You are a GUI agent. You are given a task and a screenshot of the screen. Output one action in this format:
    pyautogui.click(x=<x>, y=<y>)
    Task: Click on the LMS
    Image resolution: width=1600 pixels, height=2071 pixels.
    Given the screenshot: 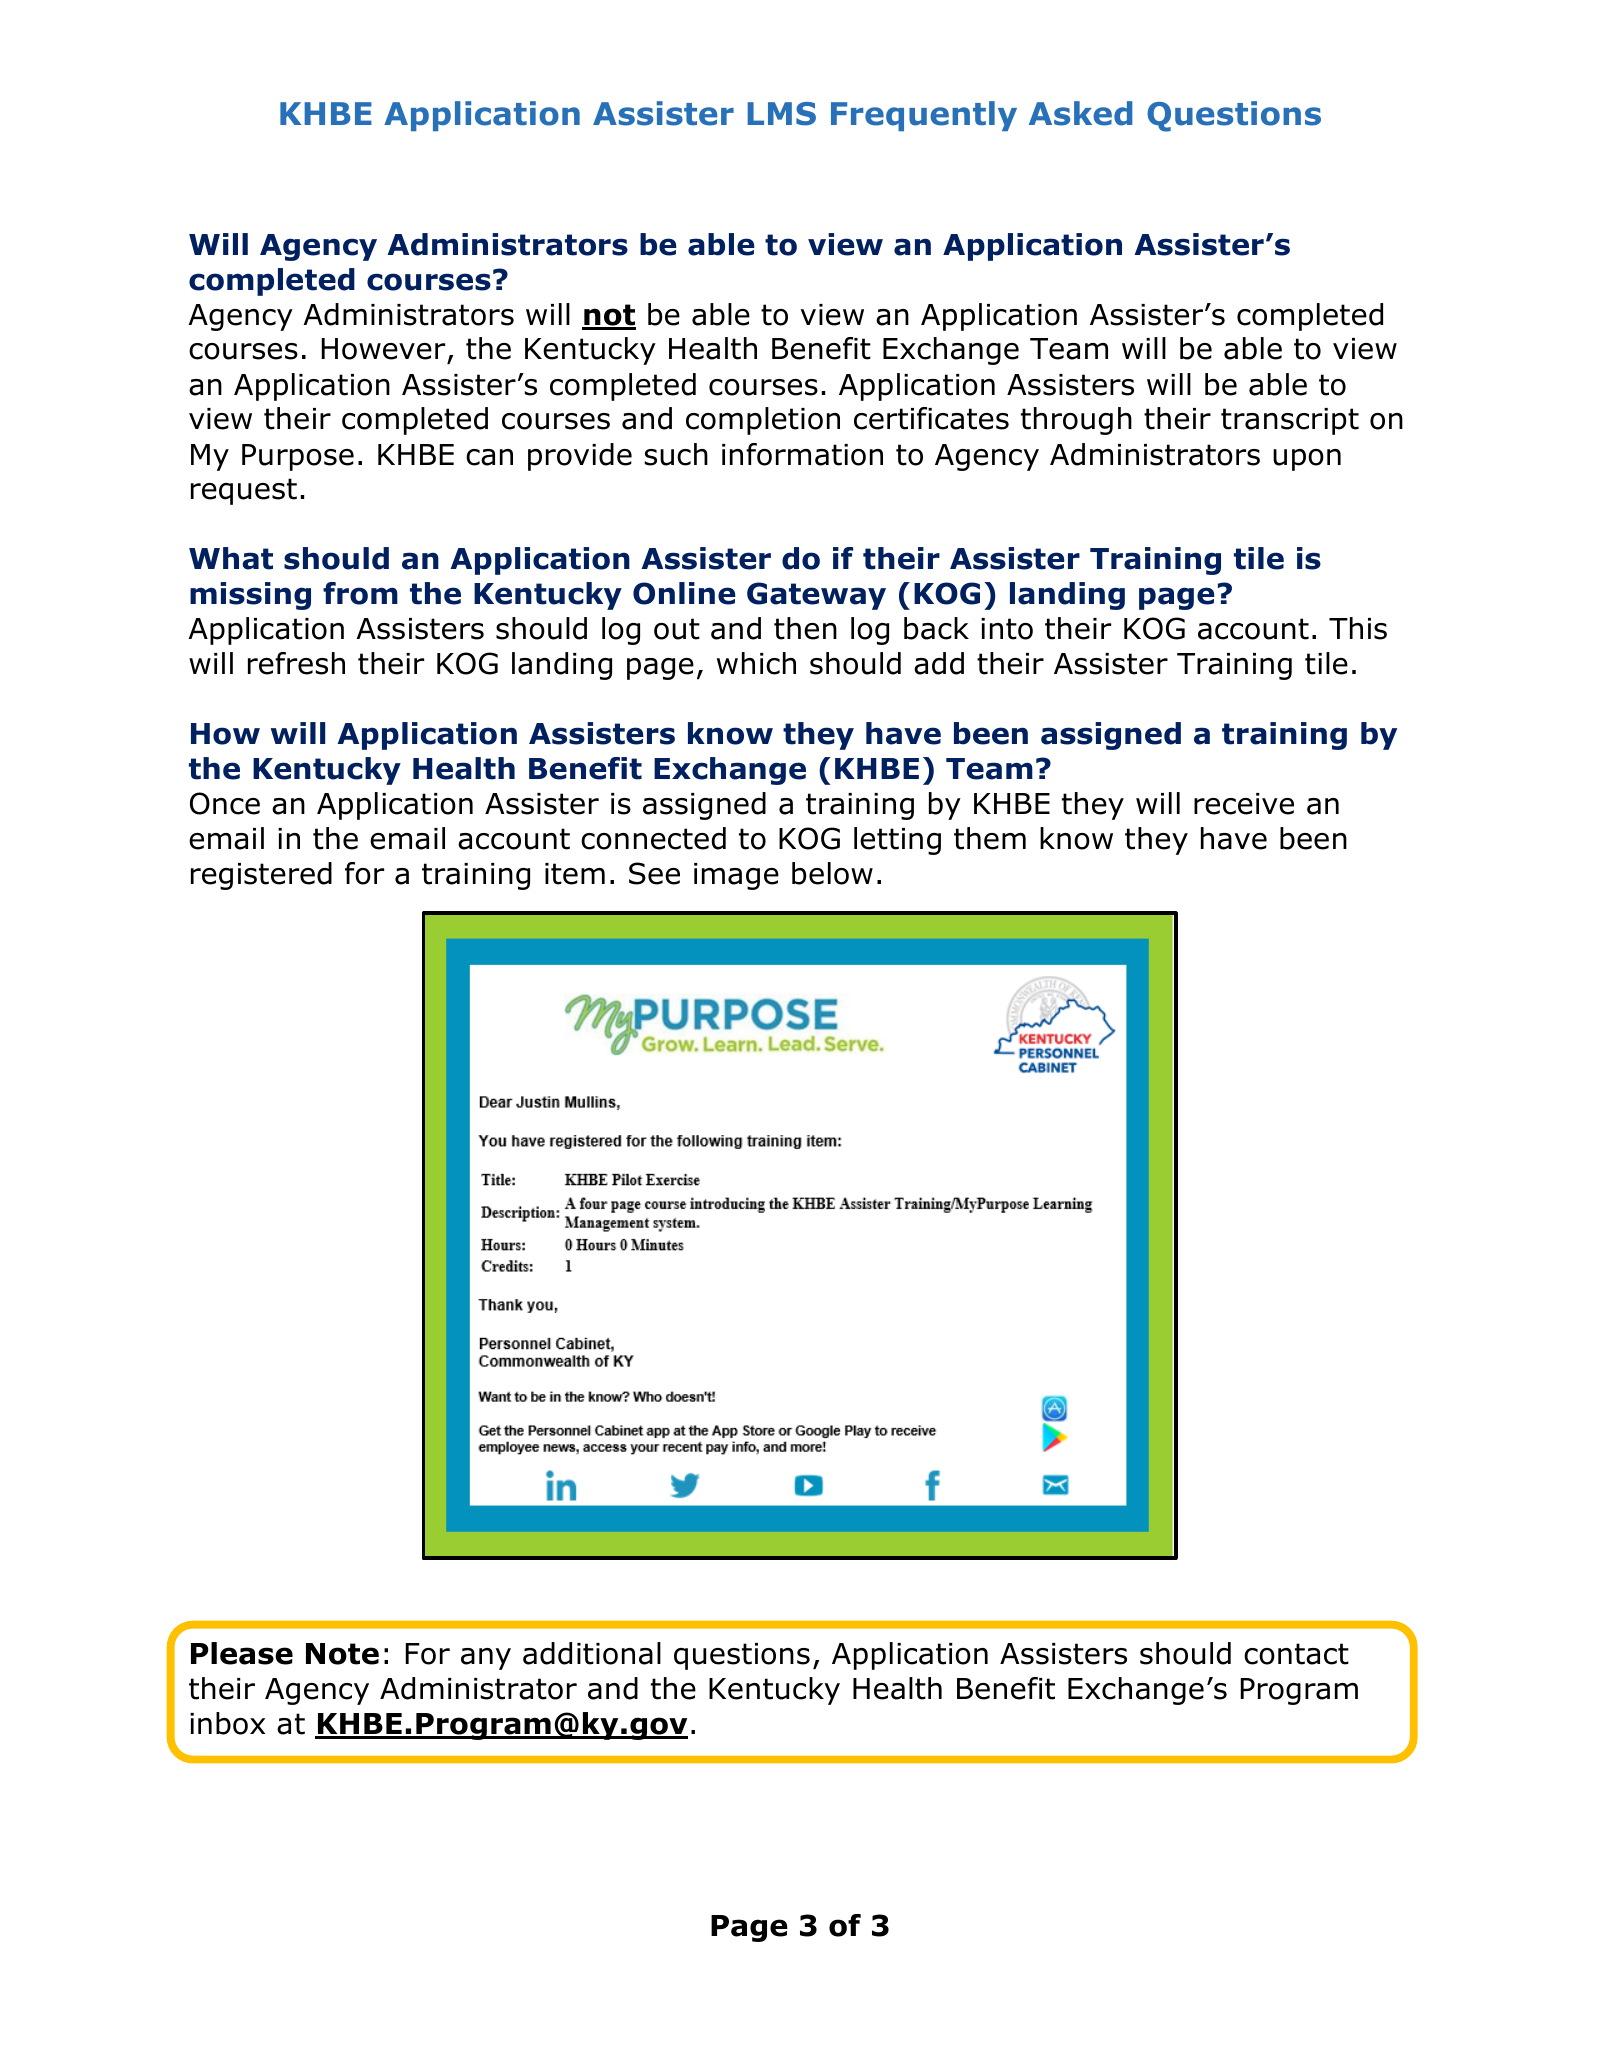 What is the action you would take?
    pyautogui.click(x=781, y=114)
